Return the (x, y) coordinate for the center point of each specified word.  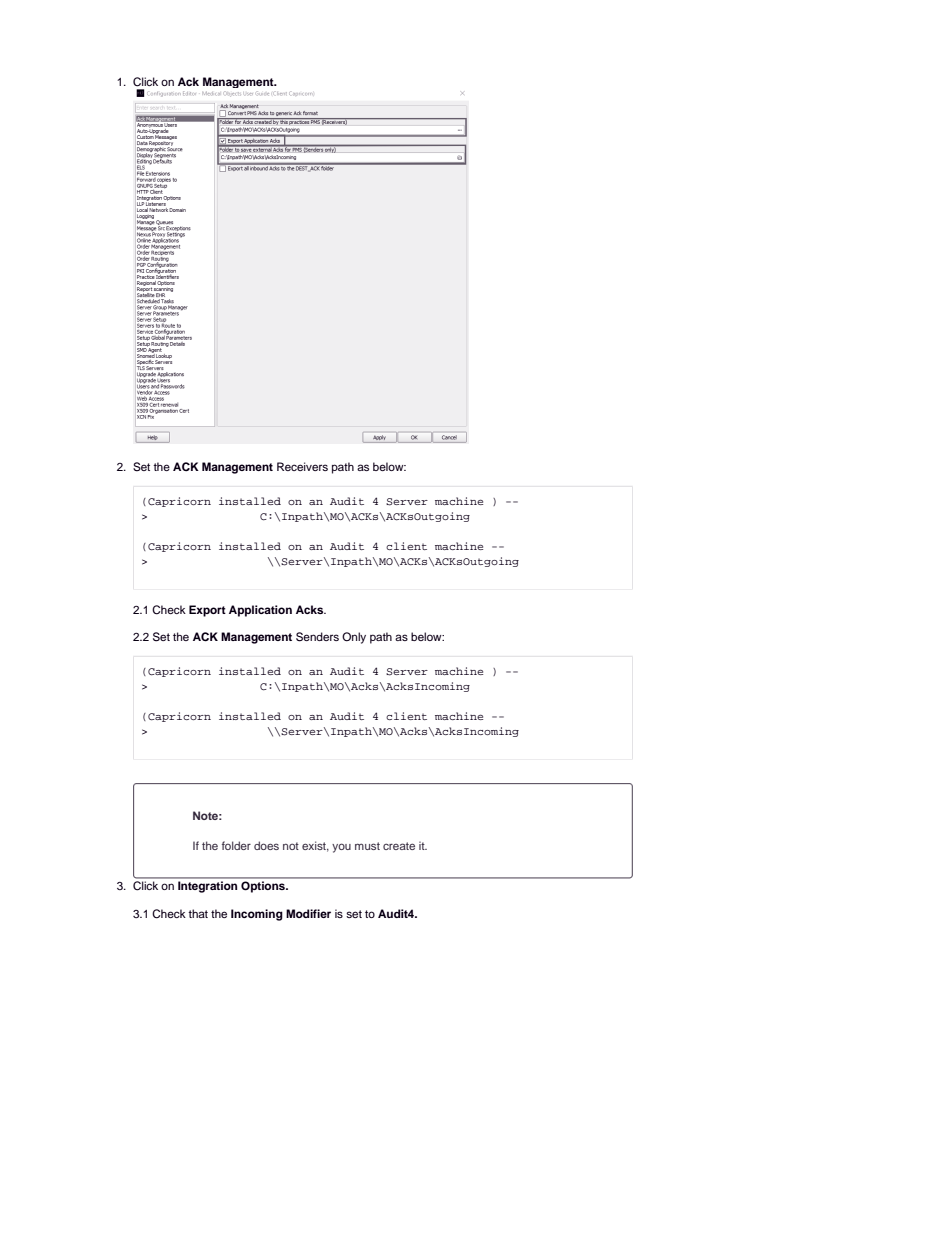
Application (260, 611)
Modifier (308, 913)
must (367, 846)
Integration (207, 887)
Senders (317, 637)
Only (354, 638)
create (399, 846)
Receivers (302, 466)
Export (207, 611)
